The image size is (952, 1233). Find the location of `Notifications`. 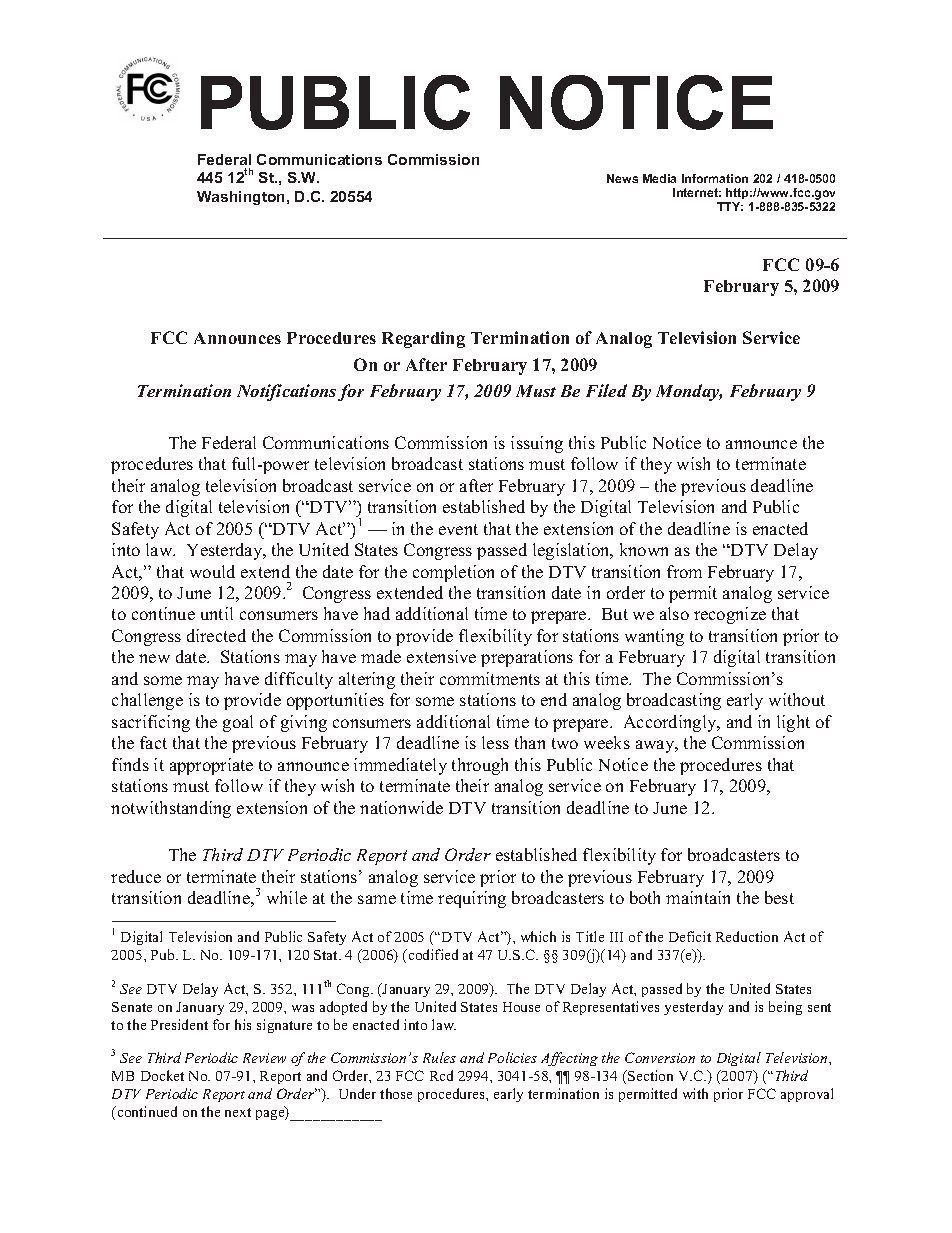

Notifications is located at coordinates (286, 392).
